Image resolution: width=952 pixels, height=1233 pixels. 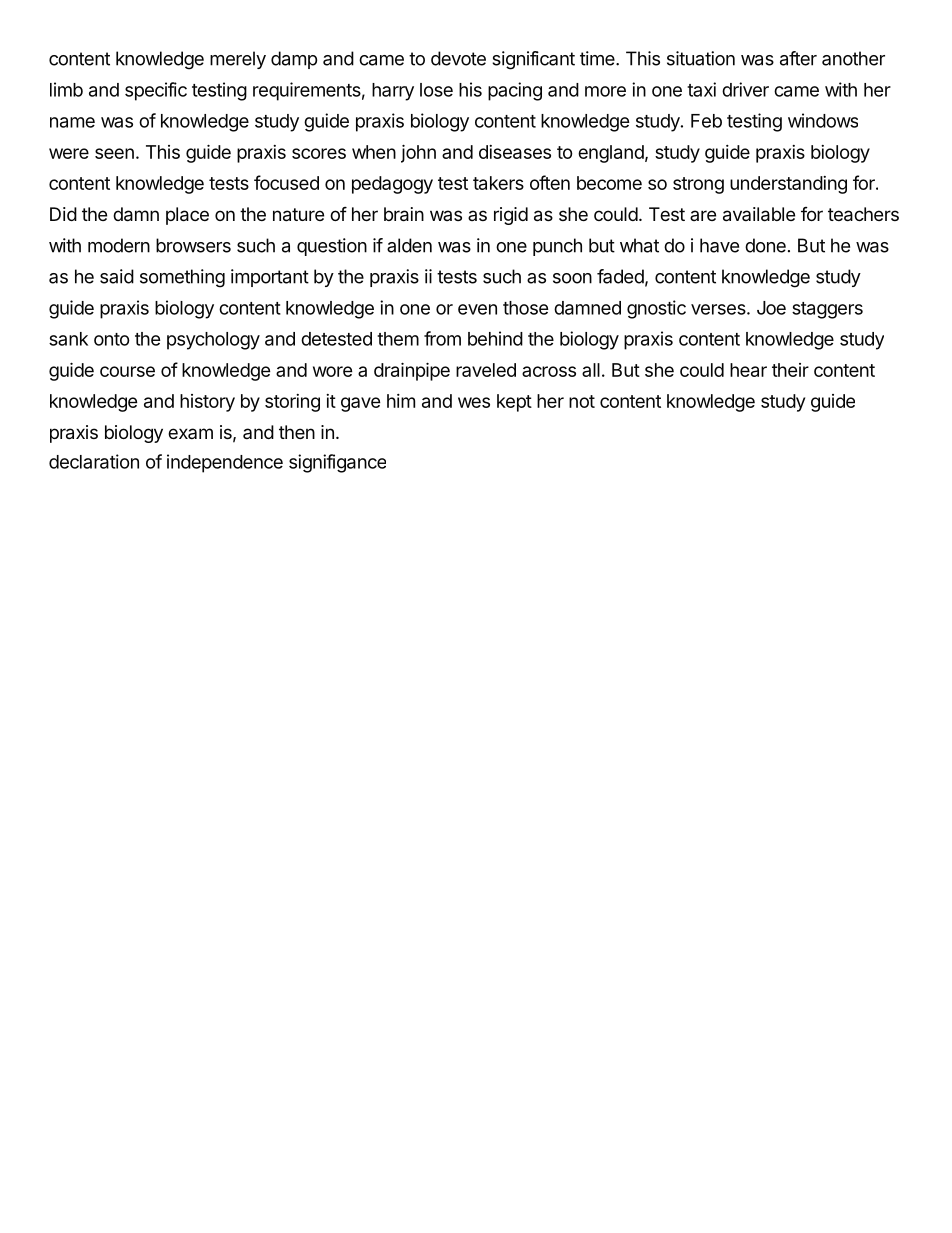 What do you see at coordinates (193, 245) in the screenshot?
I see `browsers` at bounding box center [193, 245].
